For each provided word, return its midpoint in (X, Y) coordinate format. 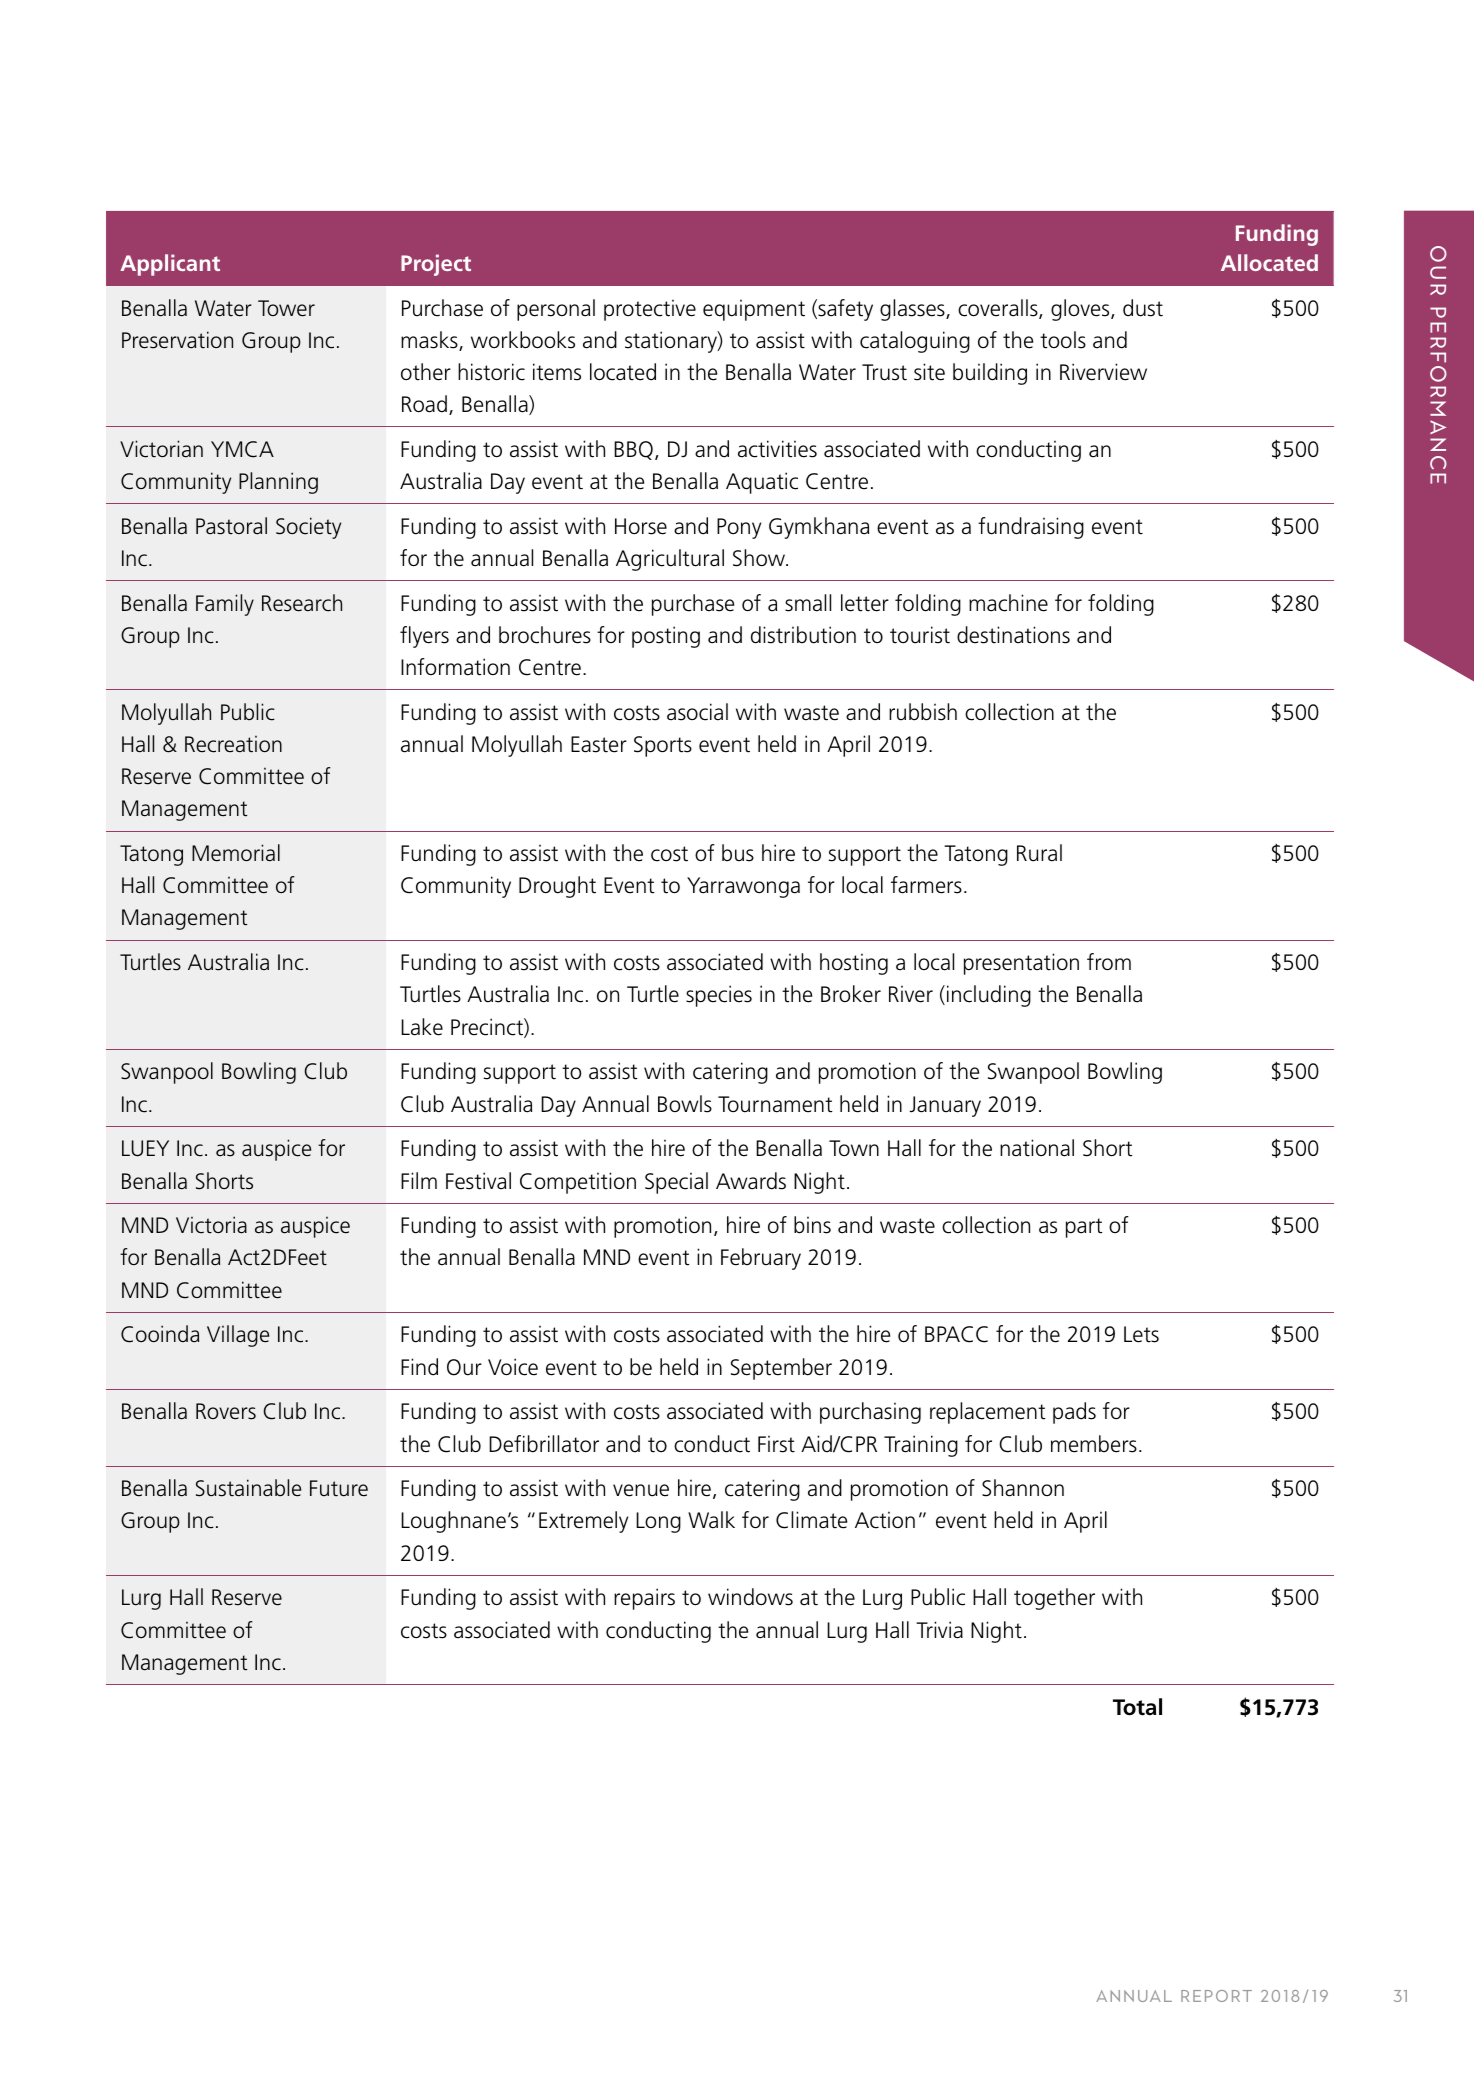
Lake (422, 1027)
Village (238, 1336)
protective (650, 310)
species (719, 996)
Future (339, 1488)
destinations (1013, 635)
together (1054, 1599)
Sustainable (248, 1488)
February (761, 1259)
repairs (644, 1599)
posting (666, 637)
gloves (1081, 310)
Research (302, 603)
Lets (1141, 1334)
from (1109, 962)
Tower (286, 308)
